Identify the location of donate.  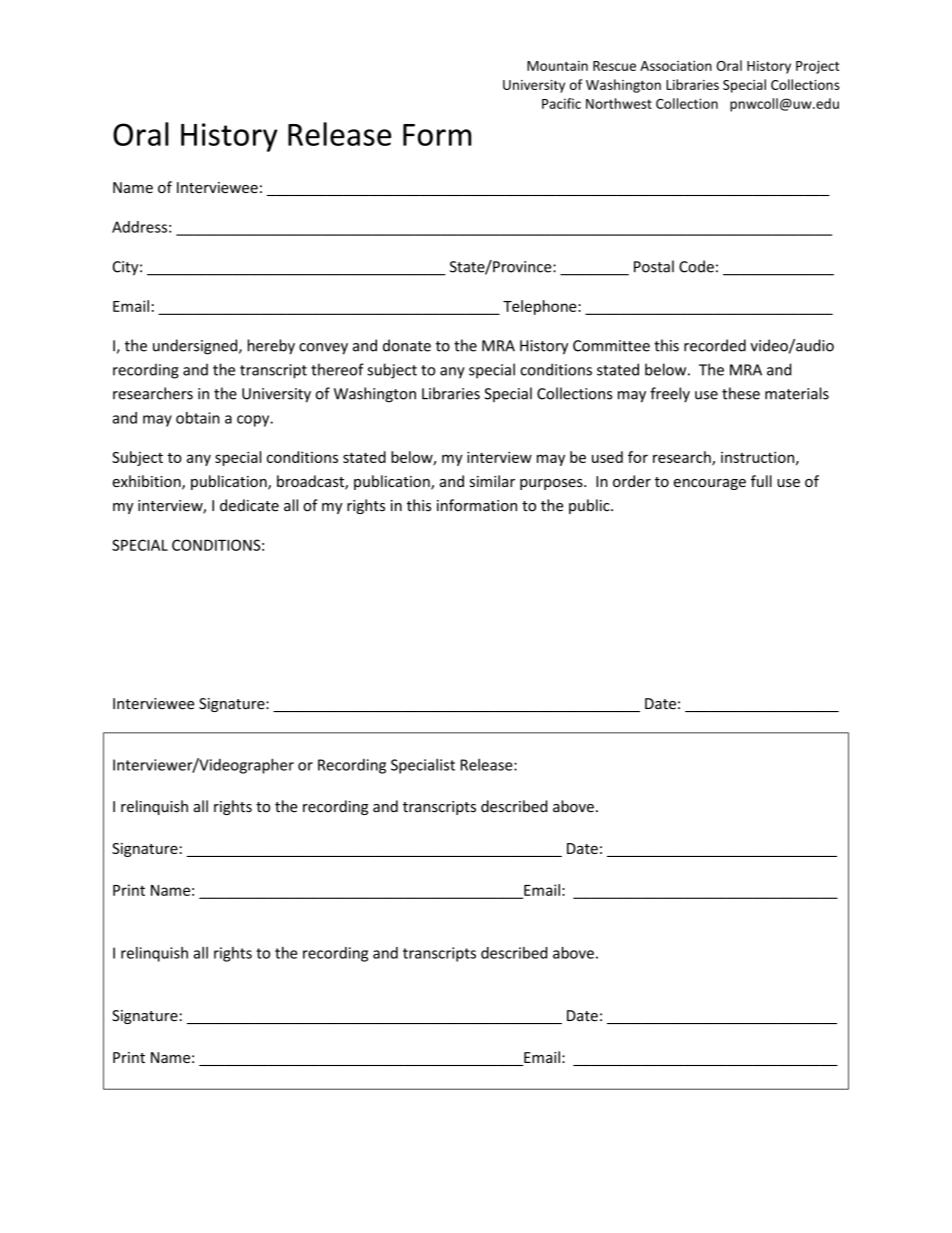
(407, 345).
